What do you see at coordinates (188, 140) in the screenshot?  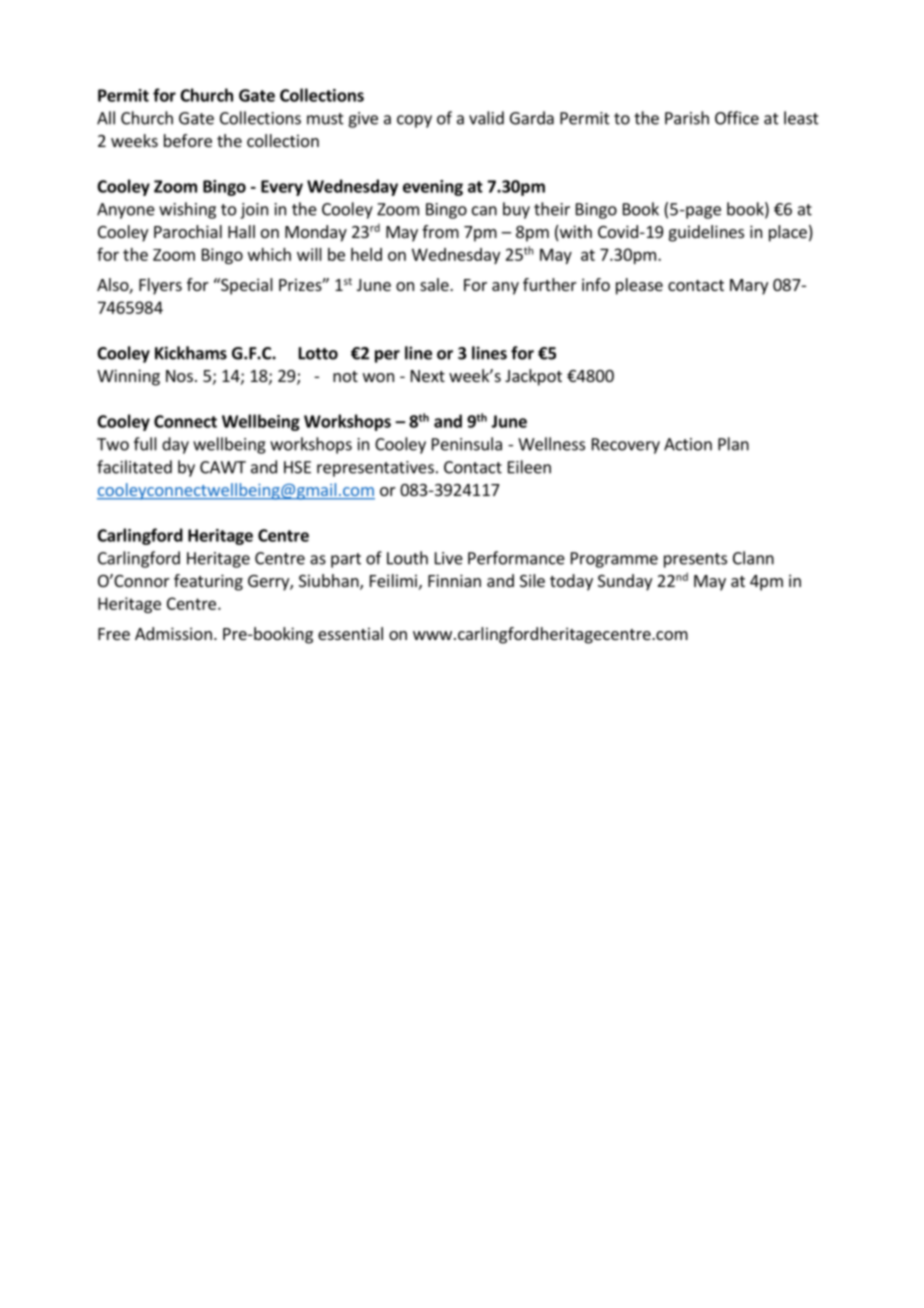 I see `before` at bounding box center [188, 140].
